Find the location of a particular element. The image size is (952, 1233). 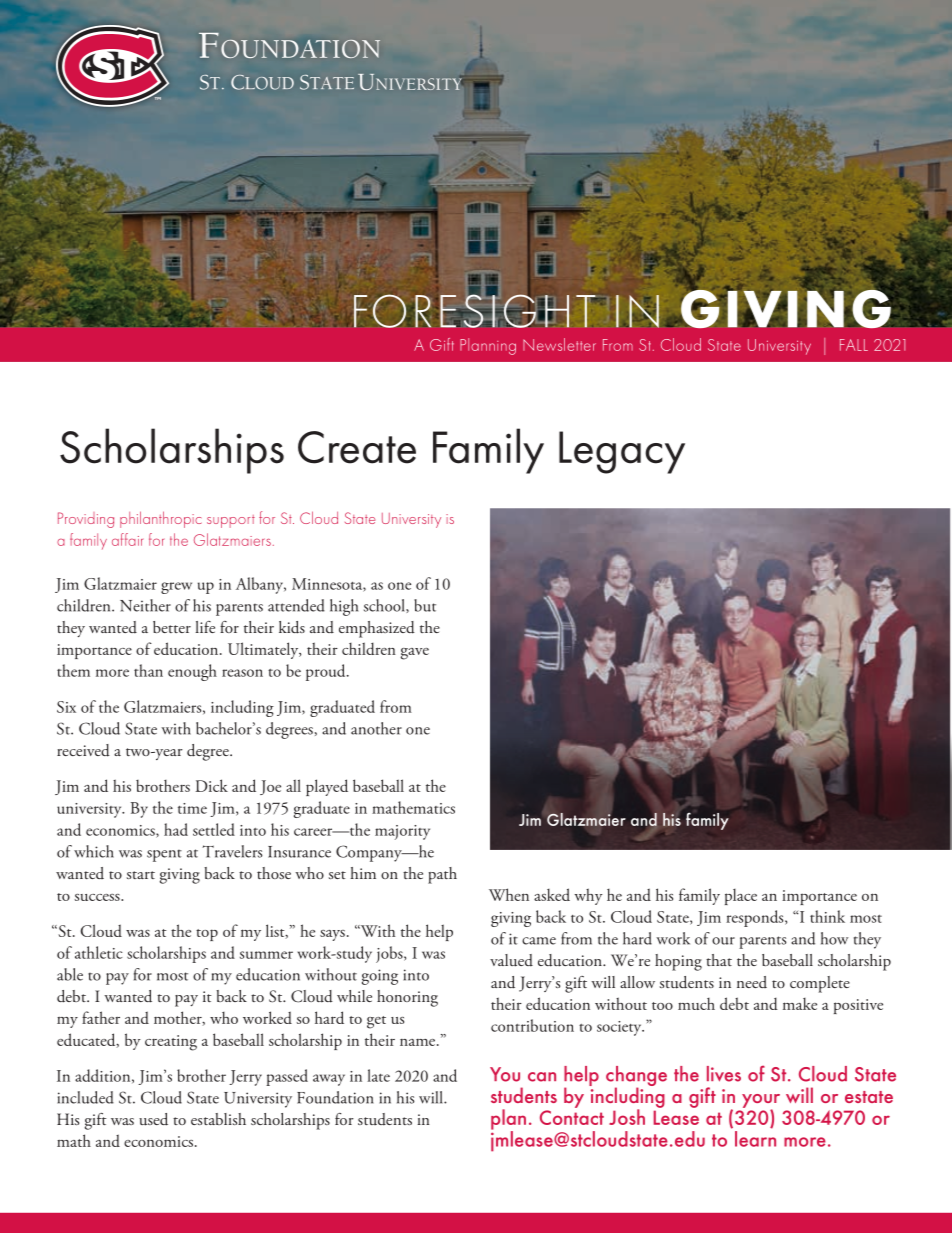

emphasized is located at coordinates (377, 629).
